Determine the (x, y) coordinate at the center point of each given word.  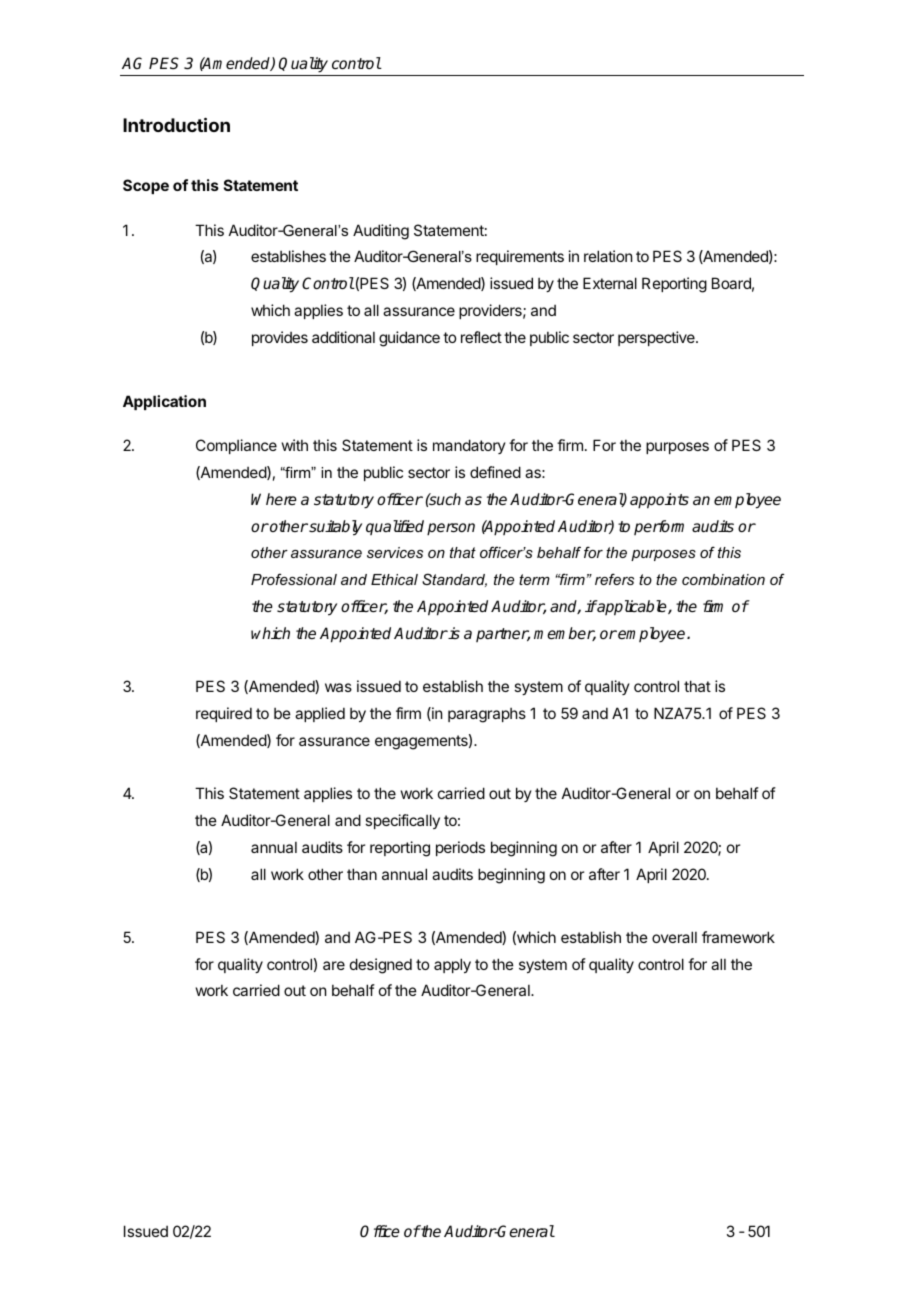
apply (452, 965)
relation (608, 256)
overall (674, 937)
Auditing (381, 232)
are (334, 965)
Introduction (176, 124)
